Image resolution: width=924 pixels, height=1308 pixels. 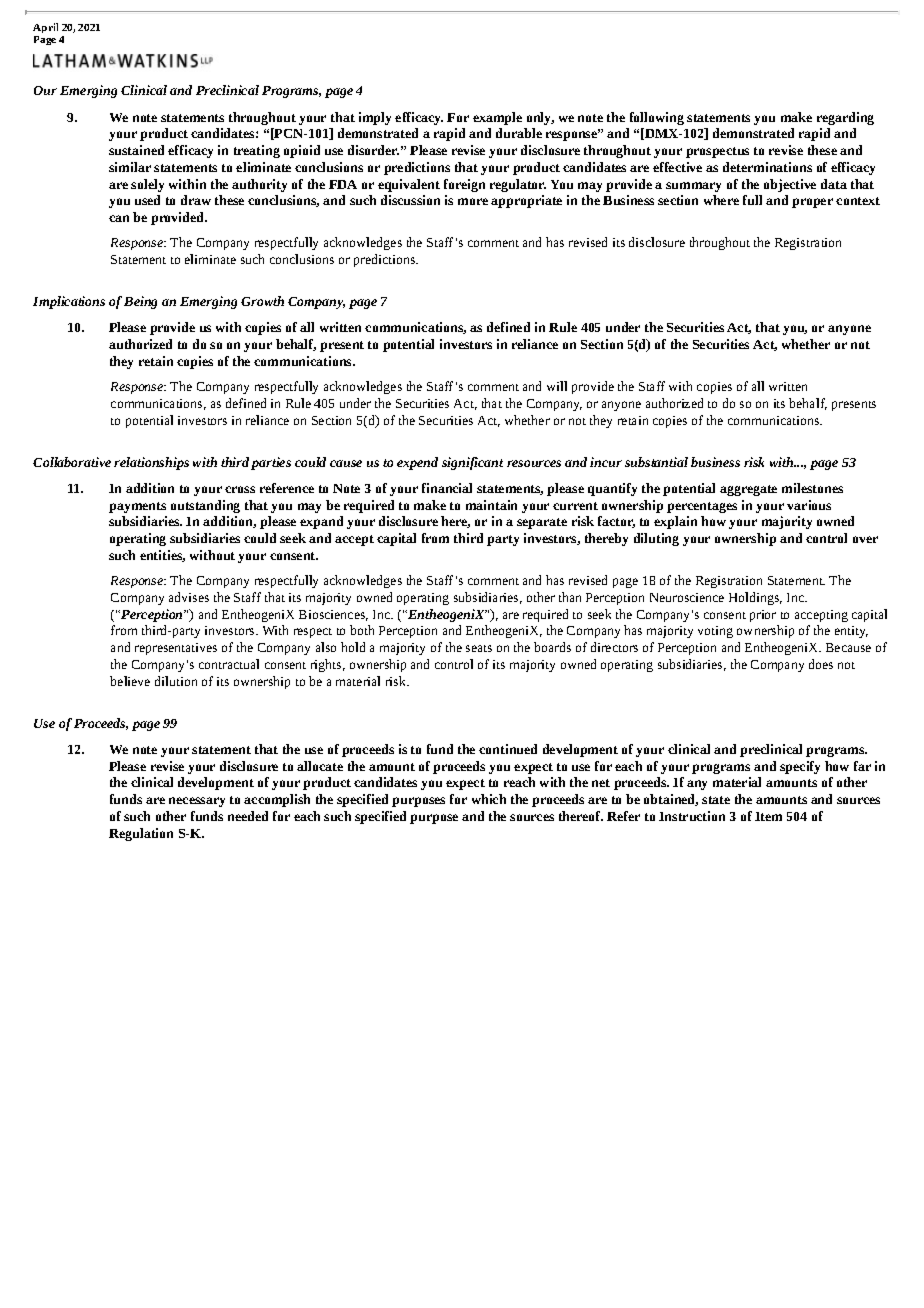 I want to click on example, so click(x=497, y=118).
